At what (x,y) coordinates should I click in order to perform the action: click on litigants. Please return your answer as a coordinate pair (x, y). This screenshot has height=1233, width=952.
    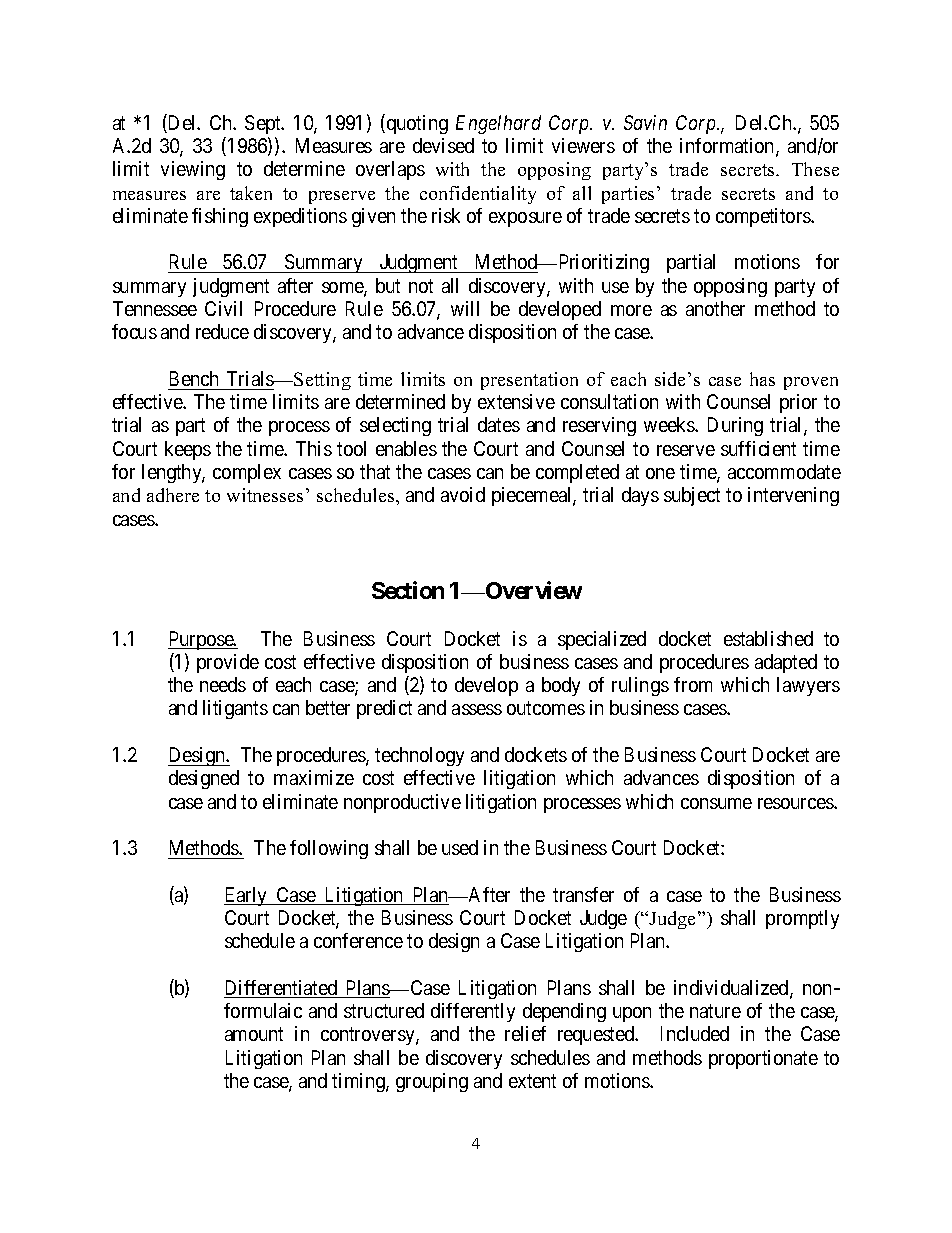
    Looking at the image, I should click on (235, 709).
